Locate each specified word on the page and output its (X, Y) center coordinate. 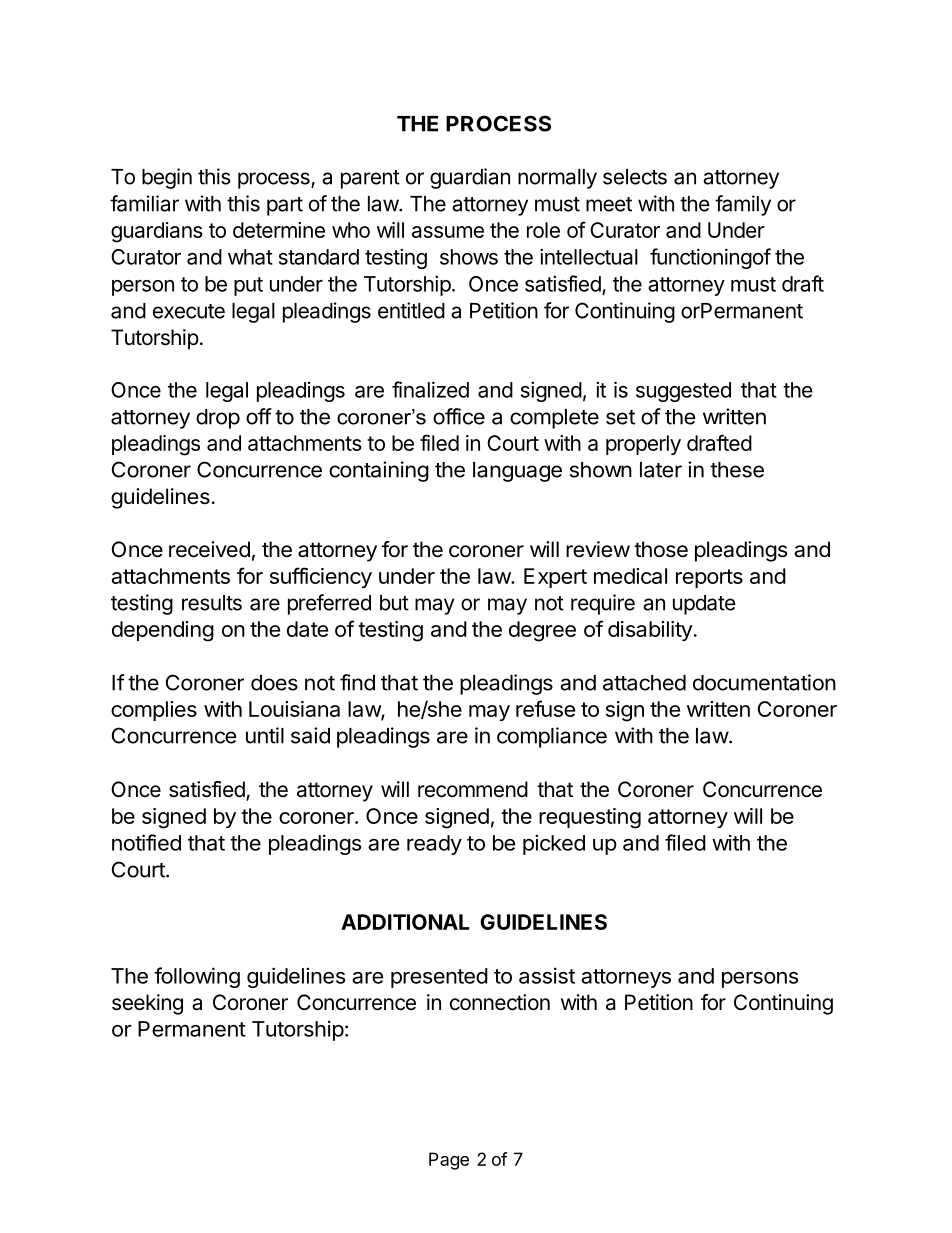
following (197, 977)
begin (167, 178)
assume (448, 232)
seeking (147, 1004)
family (743, 205)
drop (218, 419)
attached (644, 683)
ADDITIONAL (405, 922)
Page (449, 1161)
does (274, 683)
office (459, 416)
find (357, 682)
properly (643, 445)
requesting (590, 818)
